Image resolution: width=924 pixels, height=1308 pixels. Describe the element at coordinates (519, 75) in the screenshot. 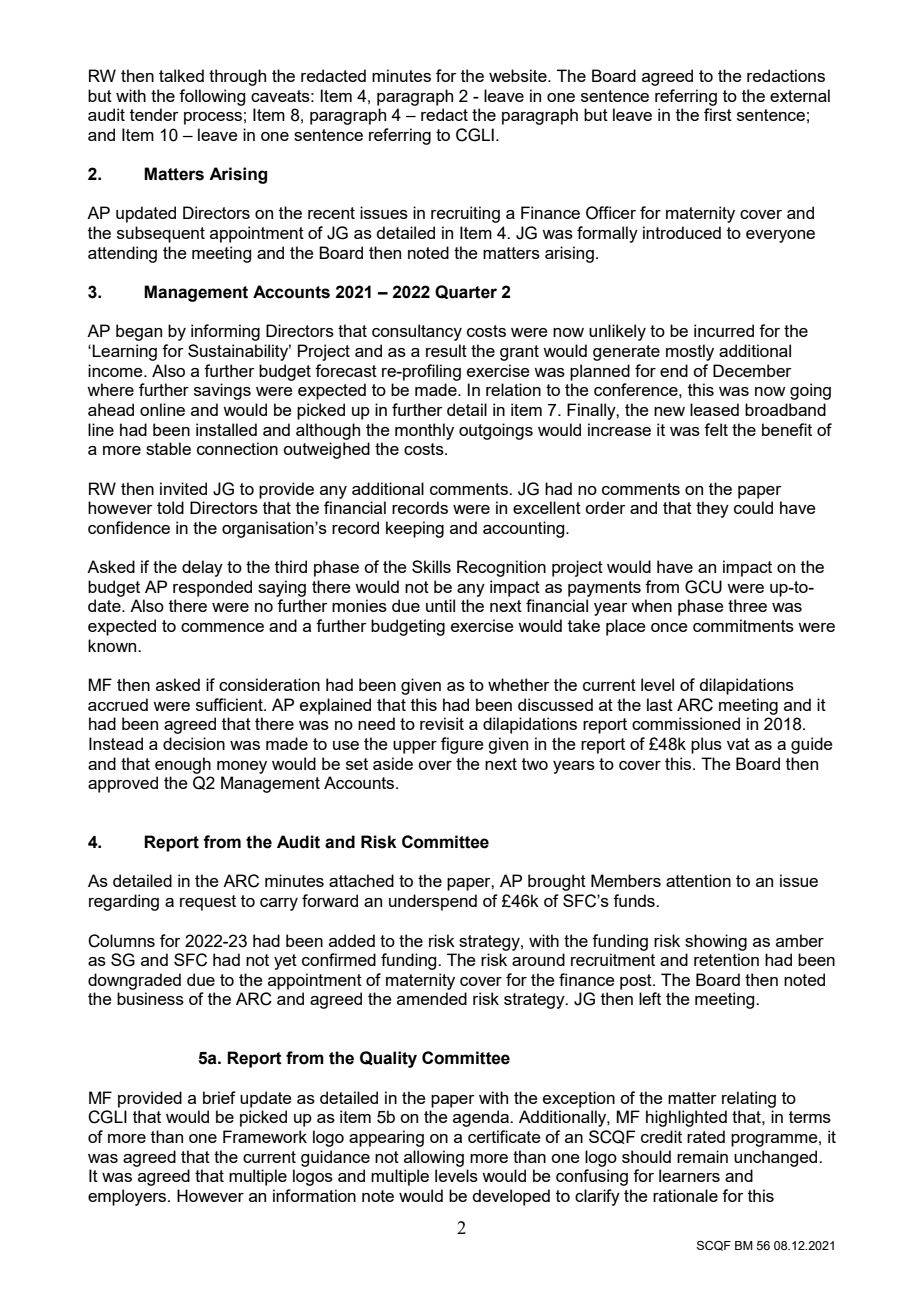

I see `website` at that location.
